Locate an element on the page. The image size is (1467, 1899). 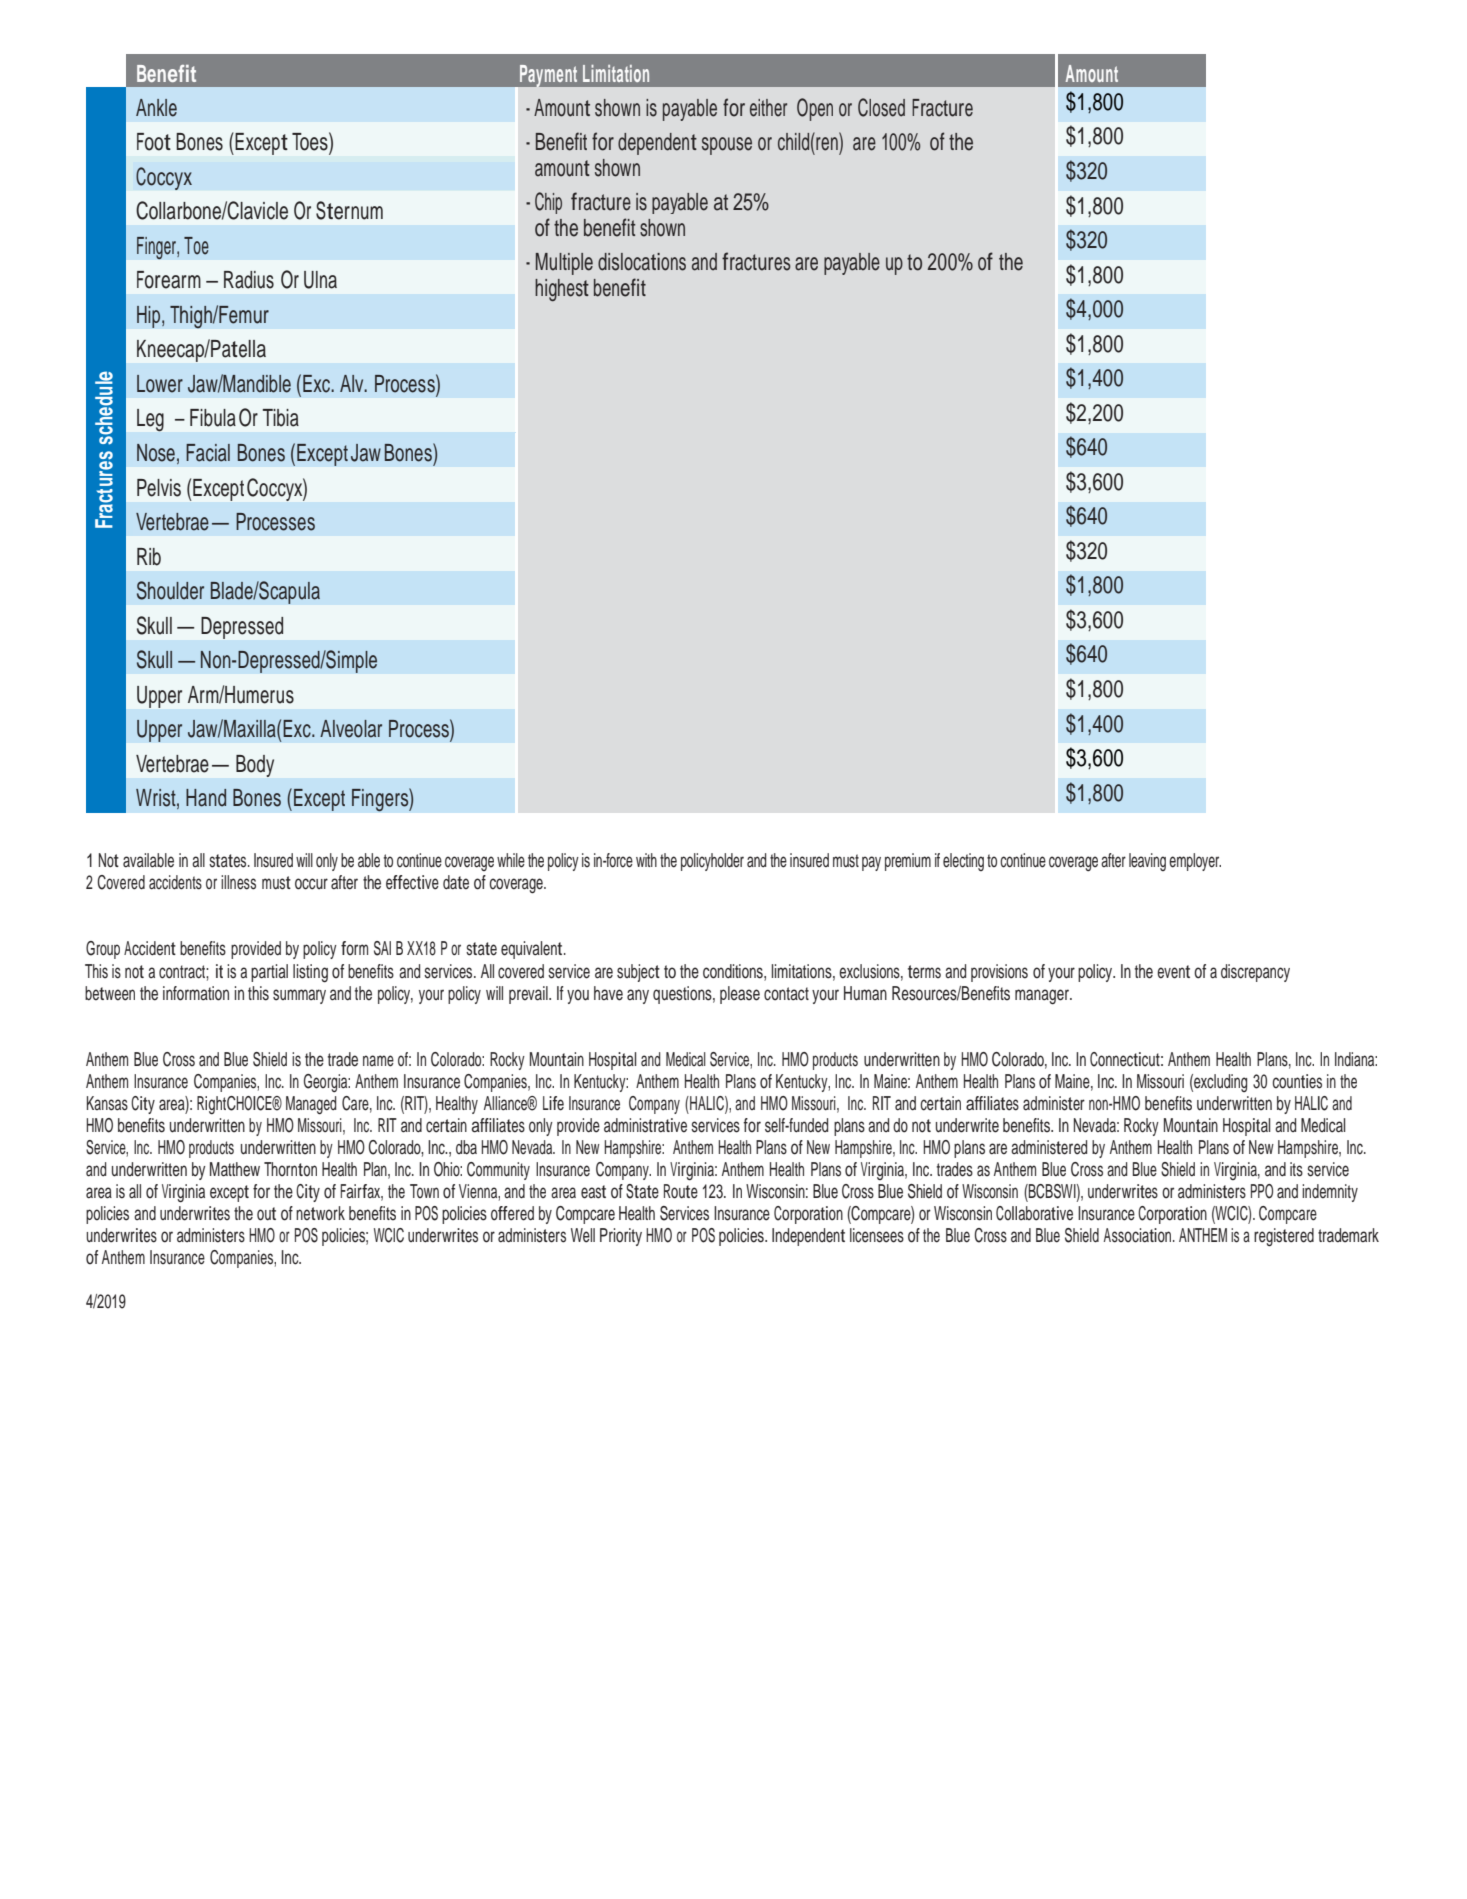
partial is located at coordinates (269, 973).
